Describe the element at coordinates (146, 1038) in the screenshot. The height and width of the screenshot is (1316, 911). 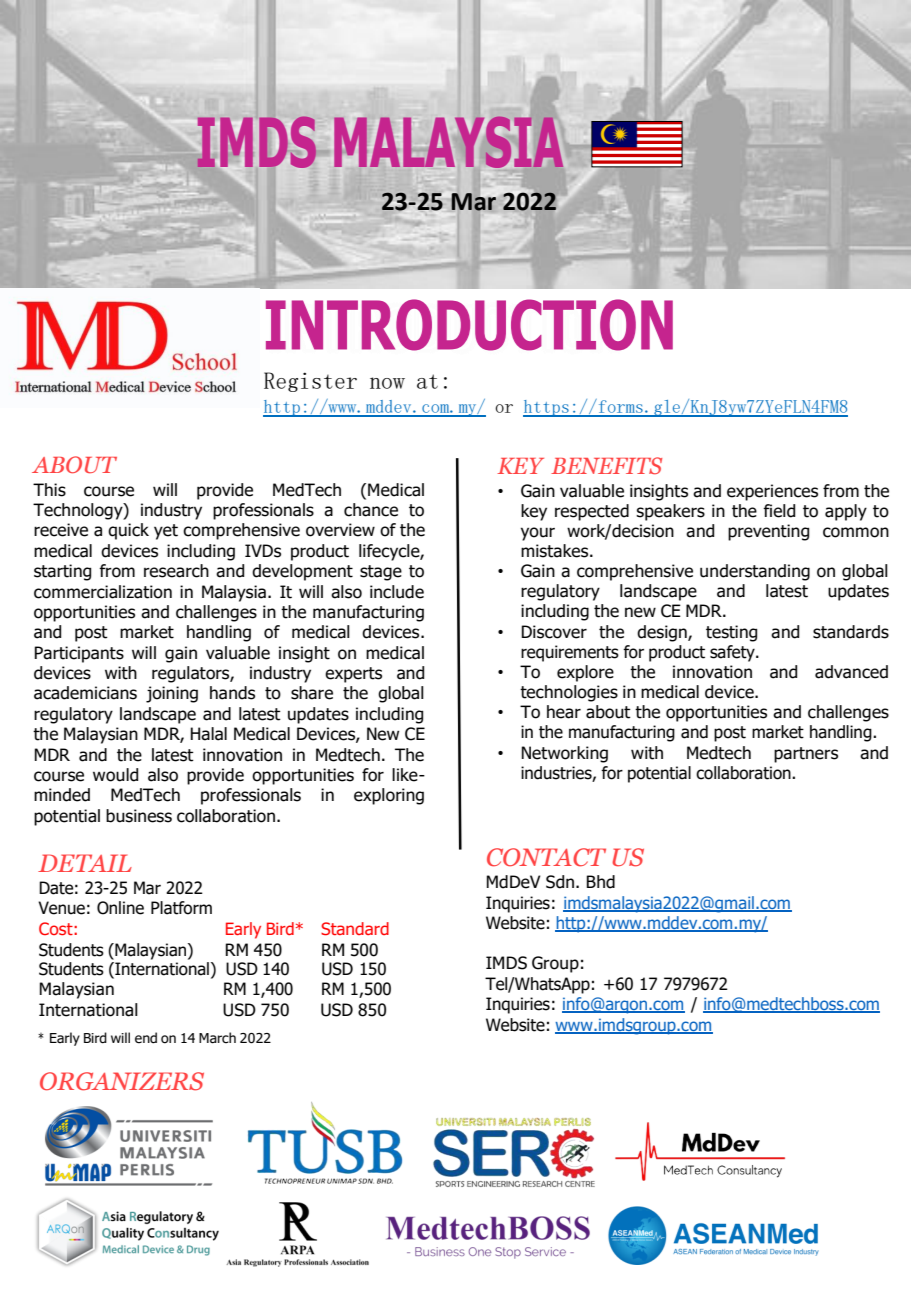
I see `end` at that location.
